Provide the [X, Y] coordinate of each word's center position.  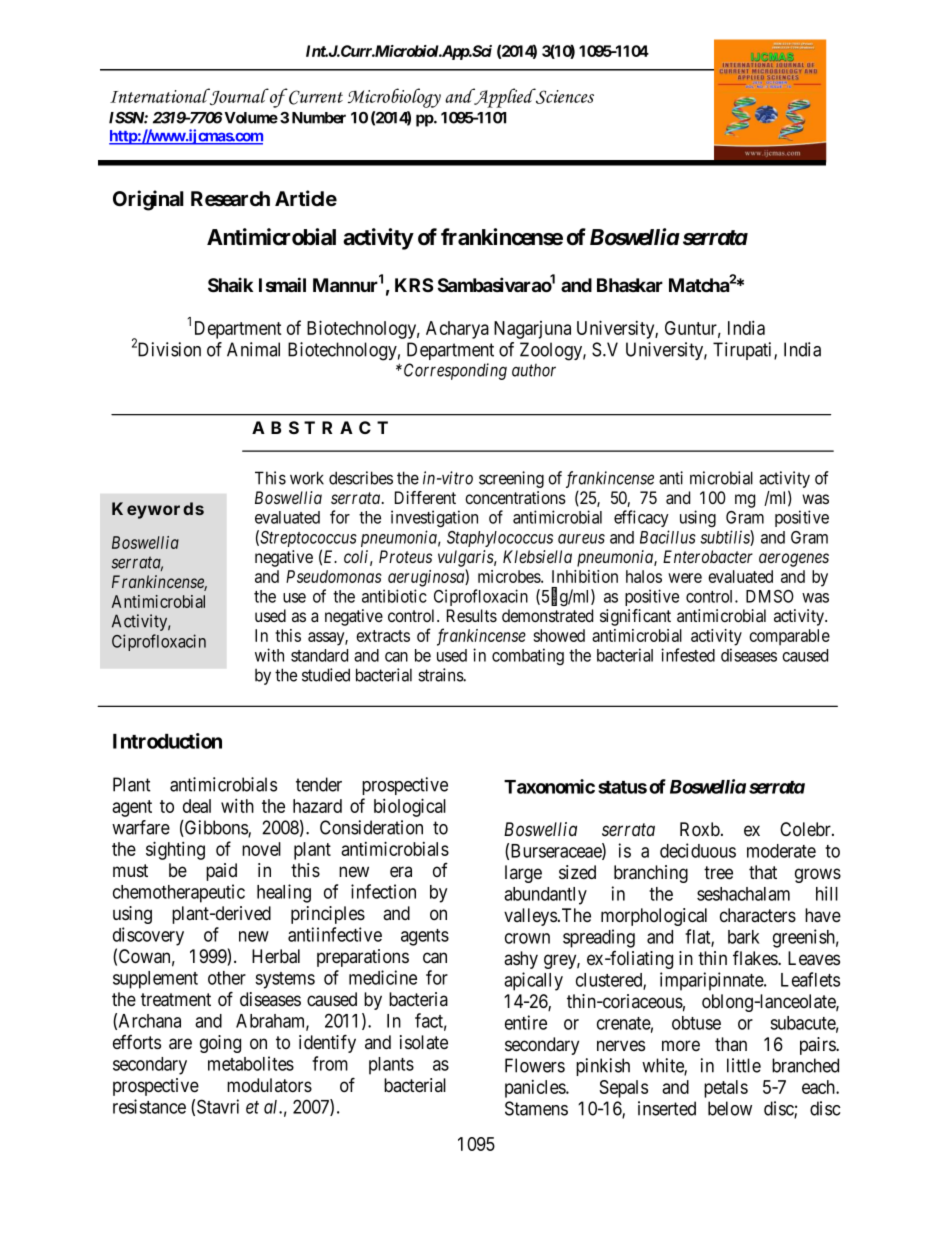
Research [230, 199]
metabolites [251, 1063]
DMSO [770, 596]
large [523, 874]
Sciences [564, 96]
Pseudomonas [334, 576]
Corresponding [455, 371]
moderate [781, 851]
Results [472, 615]
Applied [504, 98]
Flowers [535, 1065]
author [534, 370]
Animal [253, 349]
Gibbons [216, 828]
